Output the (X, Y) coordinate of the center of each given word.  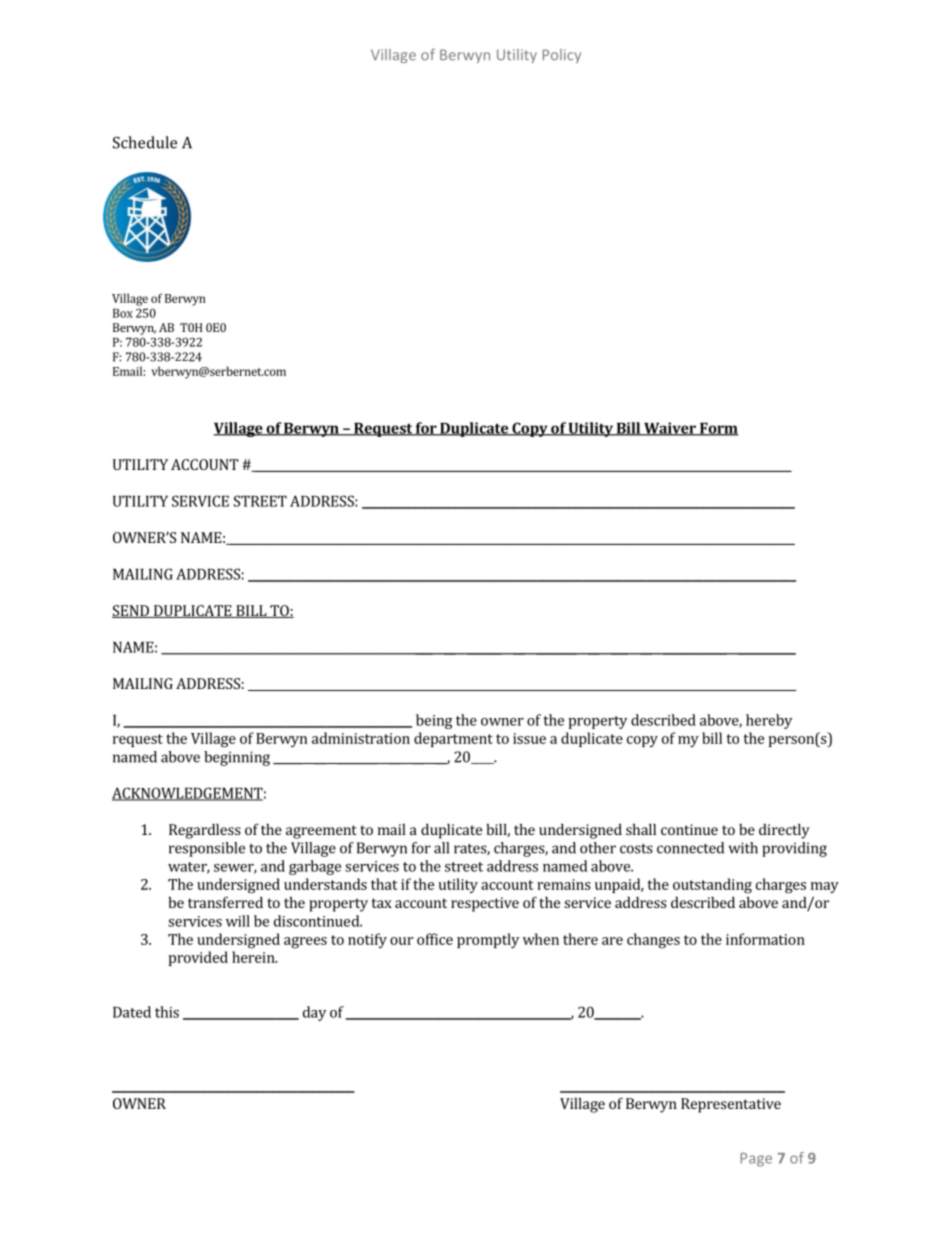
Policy (562, 56)
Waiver (670, 429)
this (167, 1012)
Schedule (145, 142)
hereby (769, 721)
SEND (131, 611)
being (434, 721)
